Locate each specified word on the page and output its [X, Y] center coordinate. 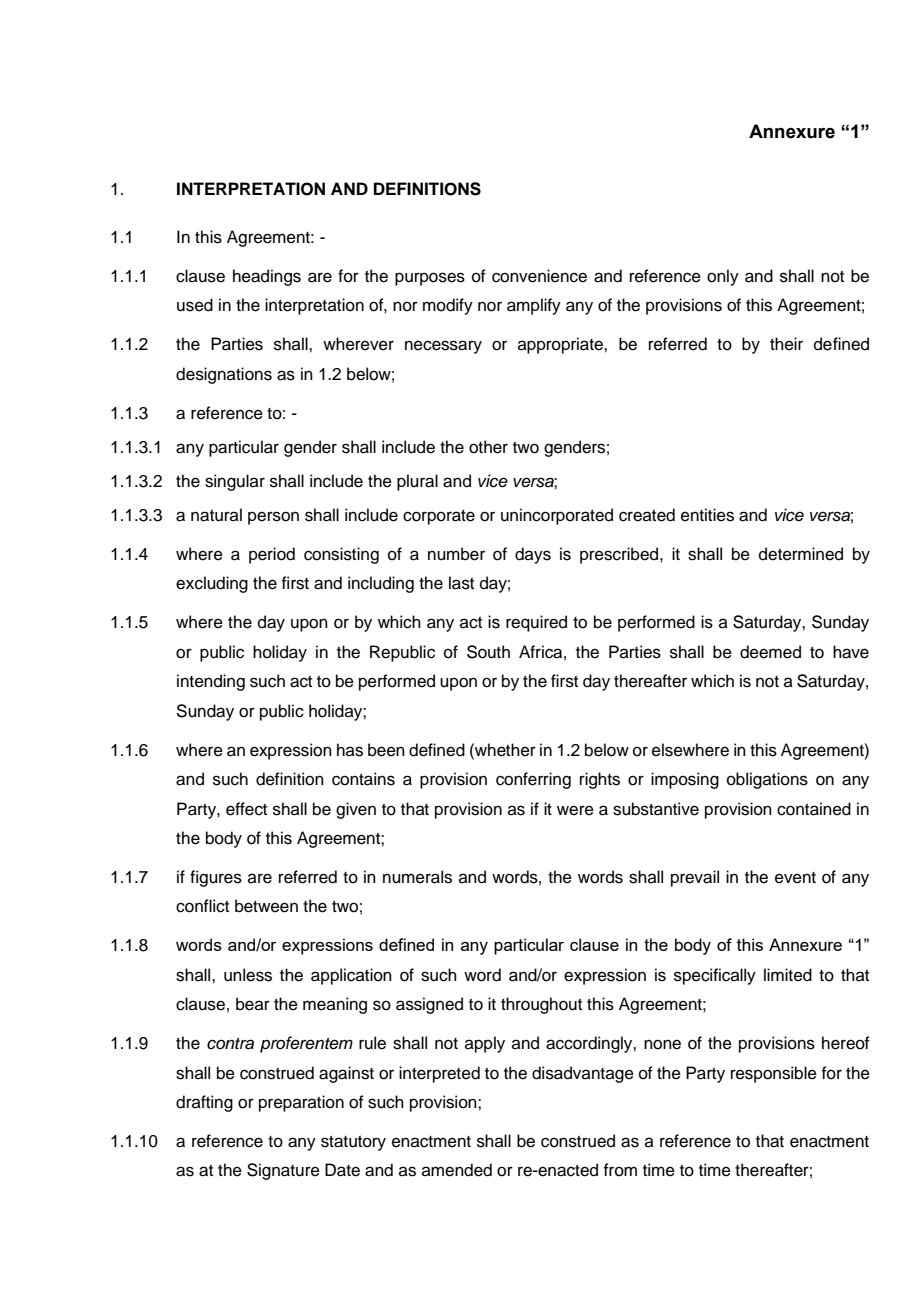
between [266, 906]
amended [457, 1170]
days [533, 555]
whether [504, 750]
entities [707, 515]
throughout [541, 1005]
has [350, 750]
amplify [534, 306]
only [723, 277]
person [273, 518]
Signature [283, 1171]
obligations [767, 780]
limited [788, 975]
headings [267, 277]
